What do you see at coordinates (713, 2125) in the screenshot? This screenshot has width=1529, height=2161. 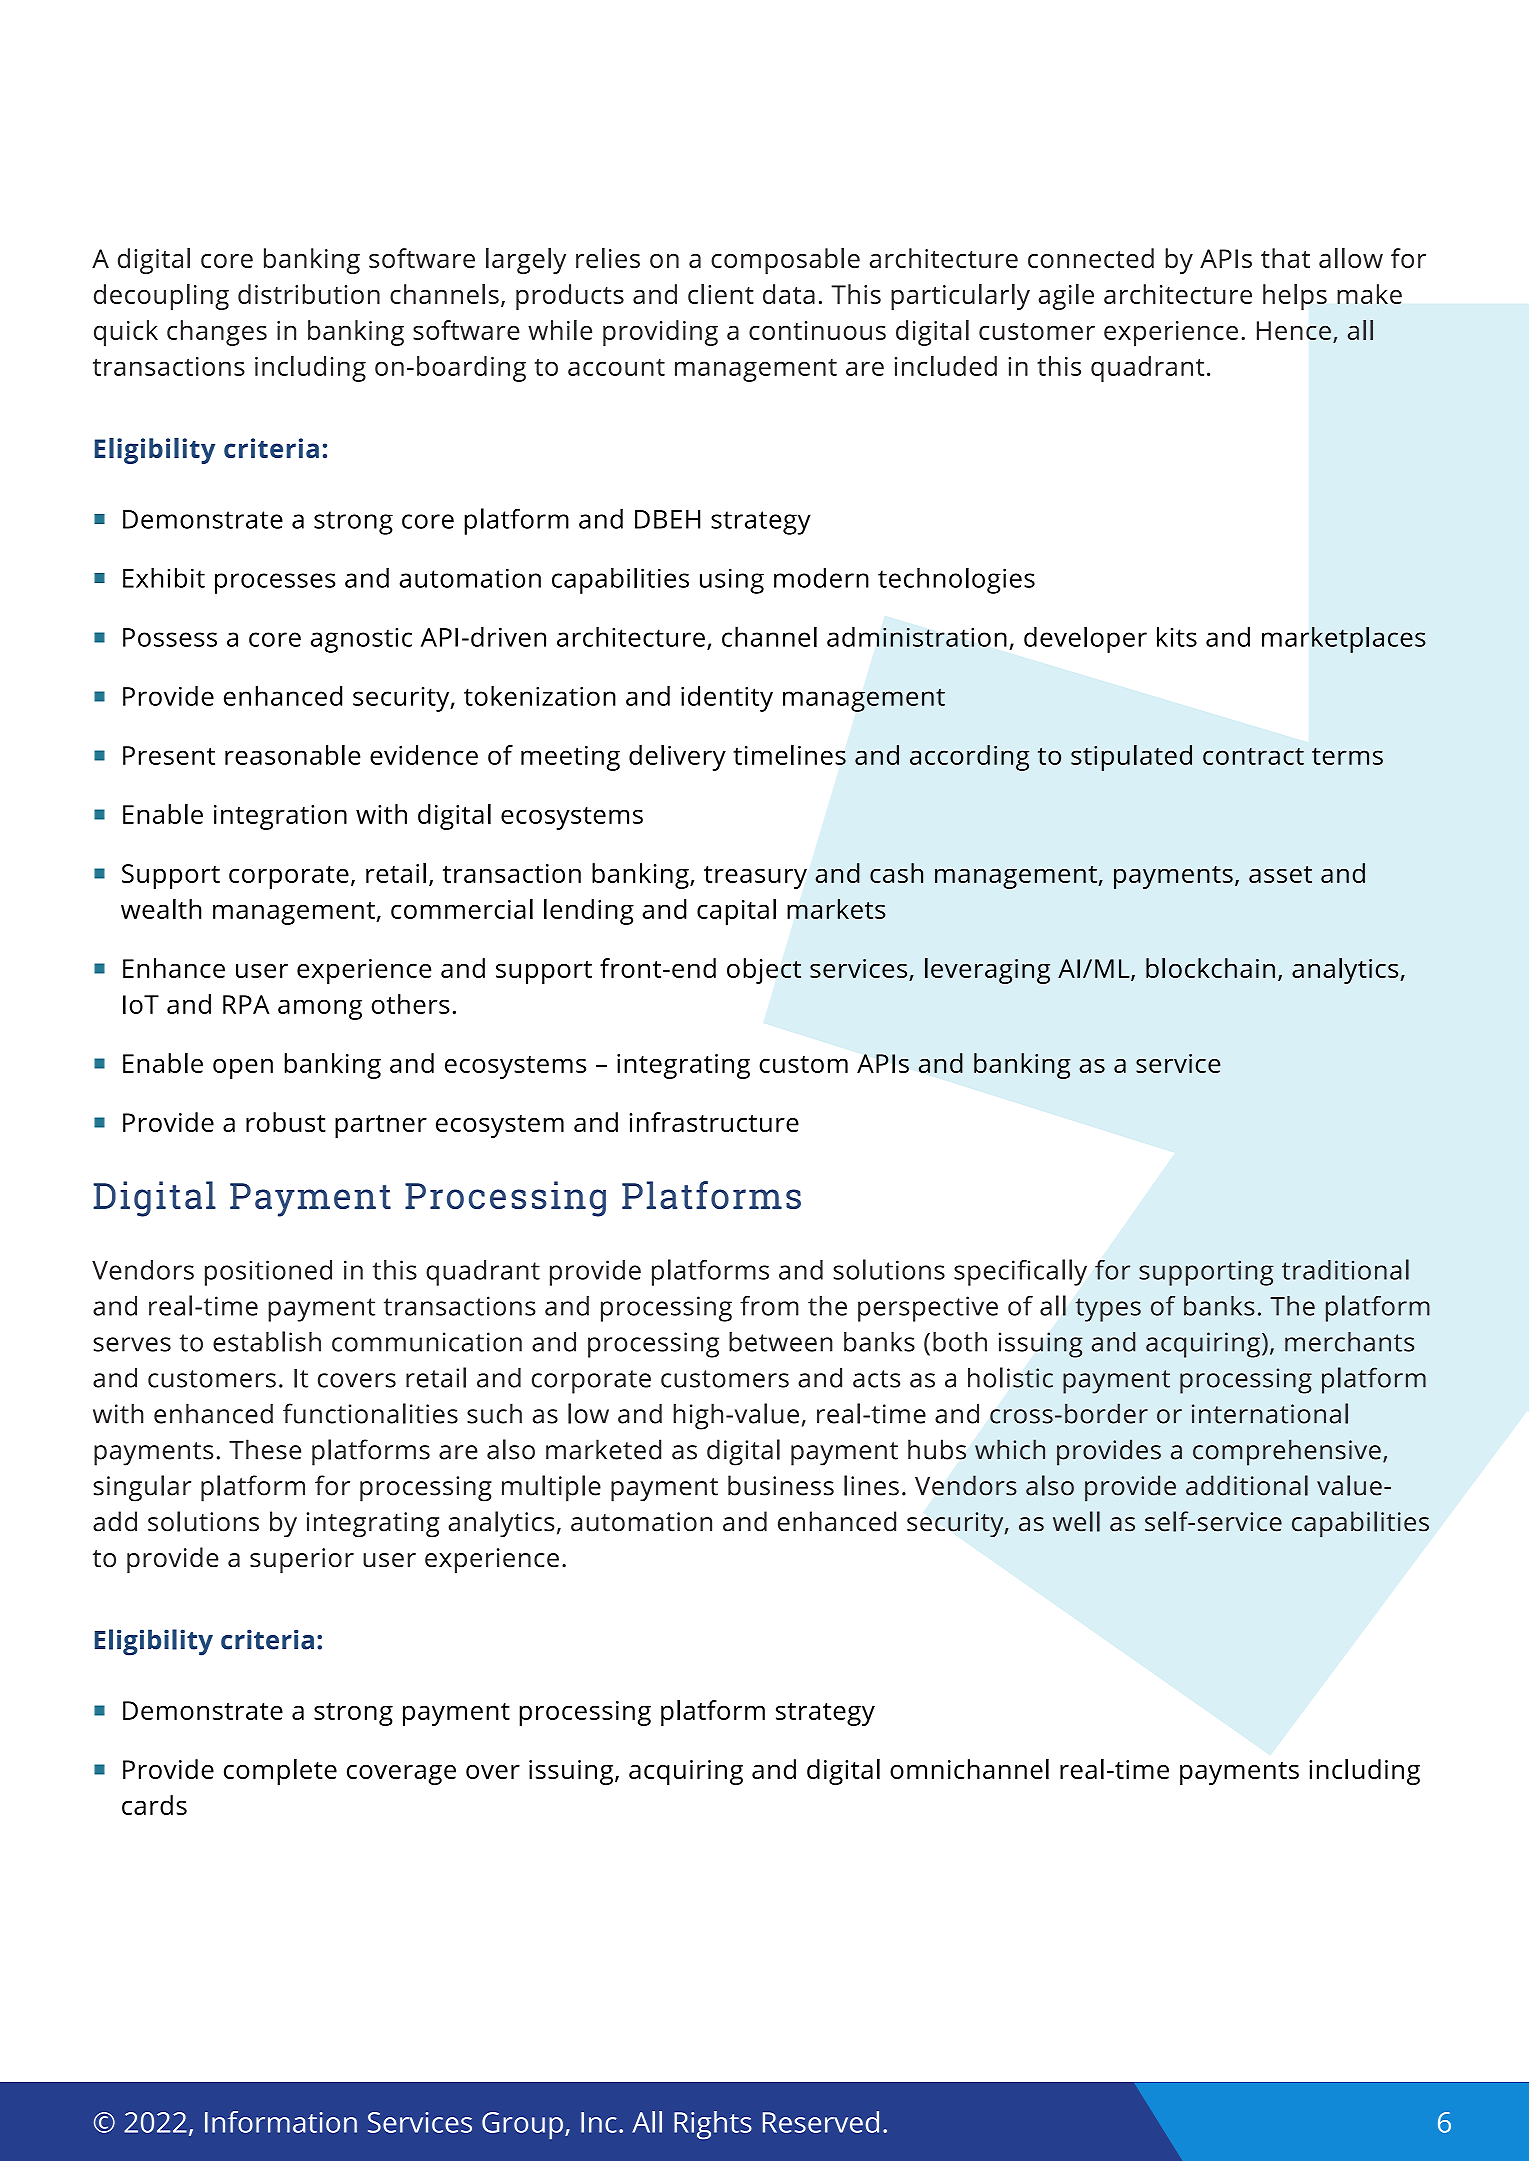 I see `Rights` at bounding box center [713, 2125].
